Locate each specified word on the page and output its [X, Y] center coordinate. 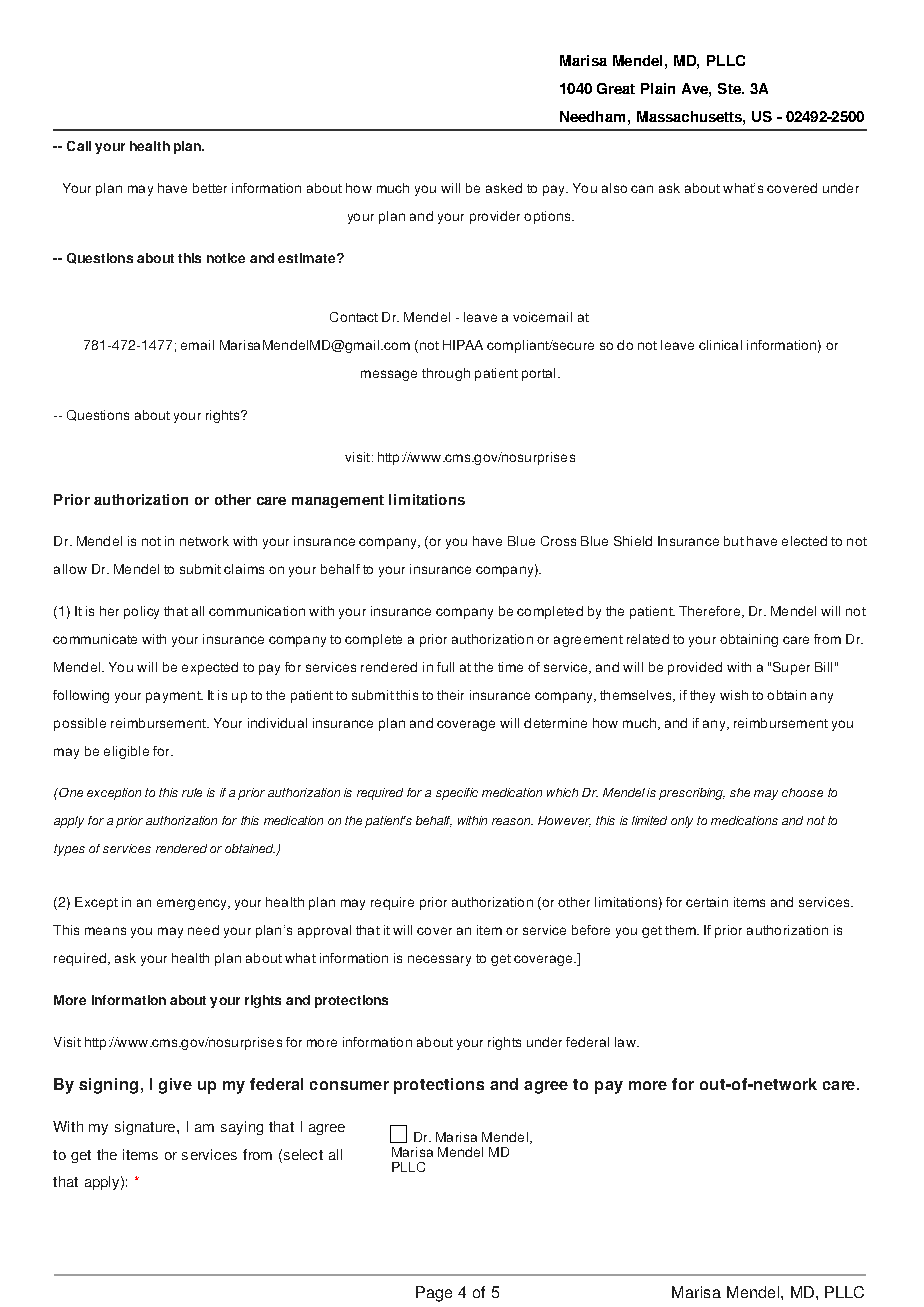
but [734, 541]
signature [146, 1128]
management [338, 501]
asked [504, 188]
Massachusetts [690, 116]
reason [512, 821]
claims [244, 569]
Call [79, 146]
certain [707, 902]
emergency [193, 904]
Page [434, 1294]
